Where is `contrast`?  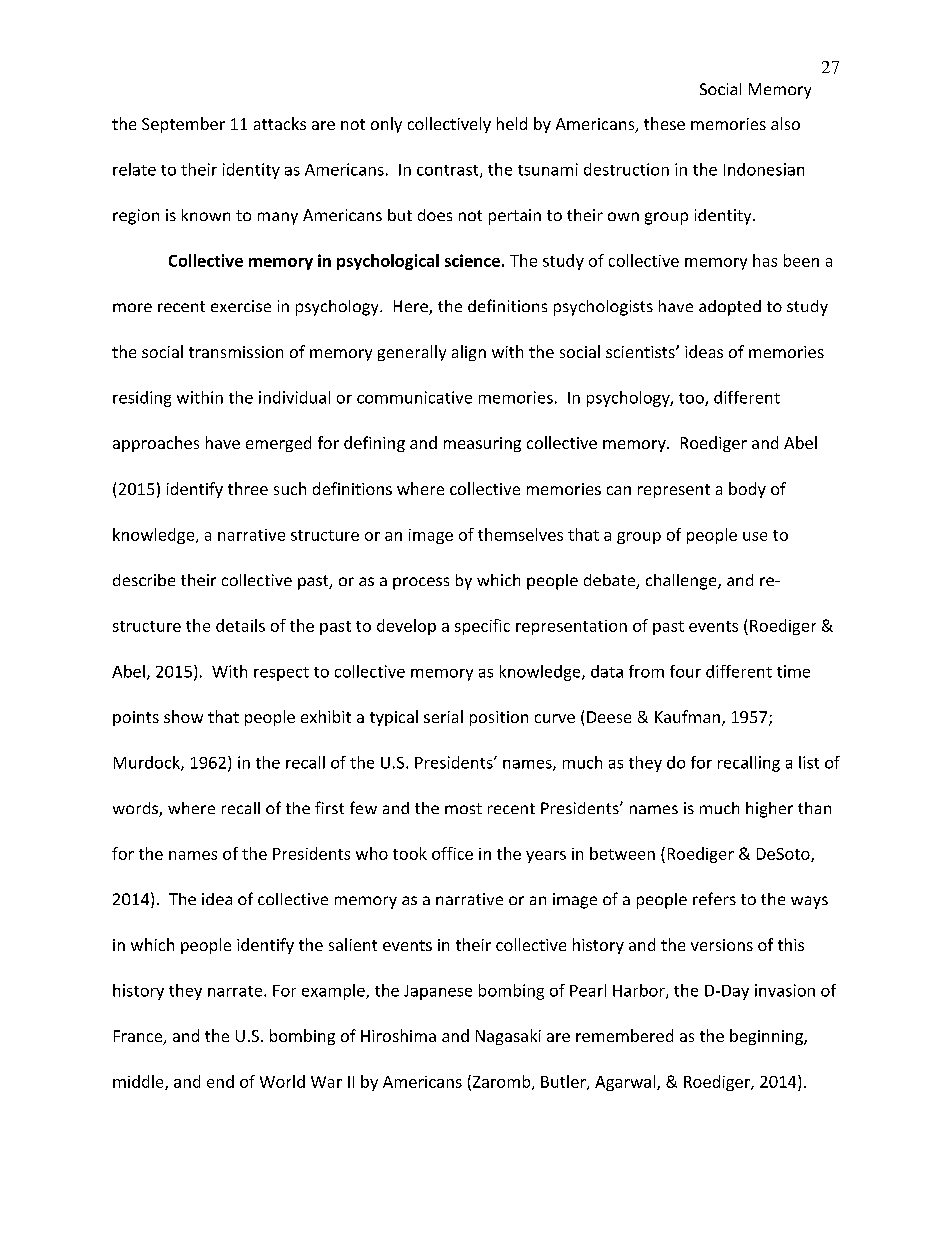 contrast is located at coordinates (449, 171).
